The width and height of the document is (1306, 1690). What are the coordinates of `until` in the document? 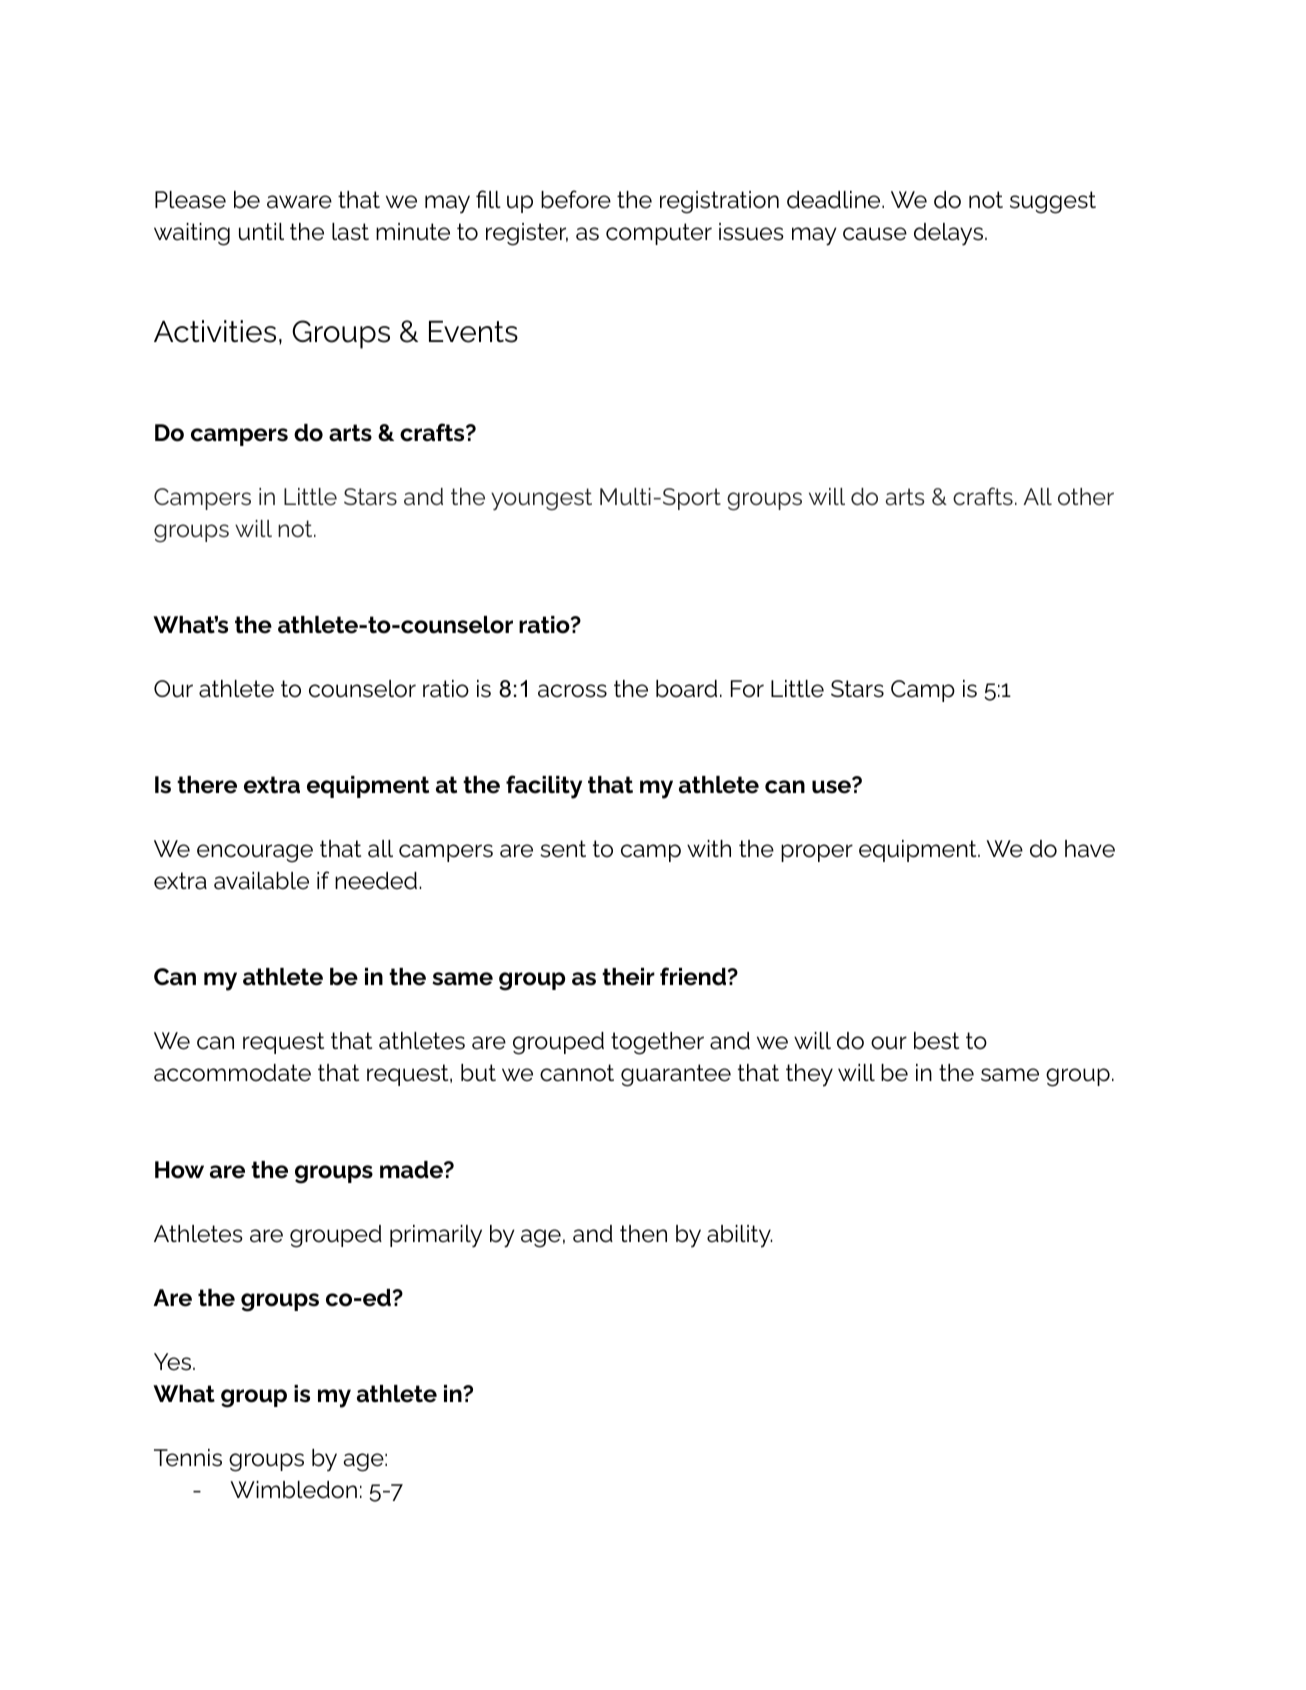 It's located at (261, 232).
